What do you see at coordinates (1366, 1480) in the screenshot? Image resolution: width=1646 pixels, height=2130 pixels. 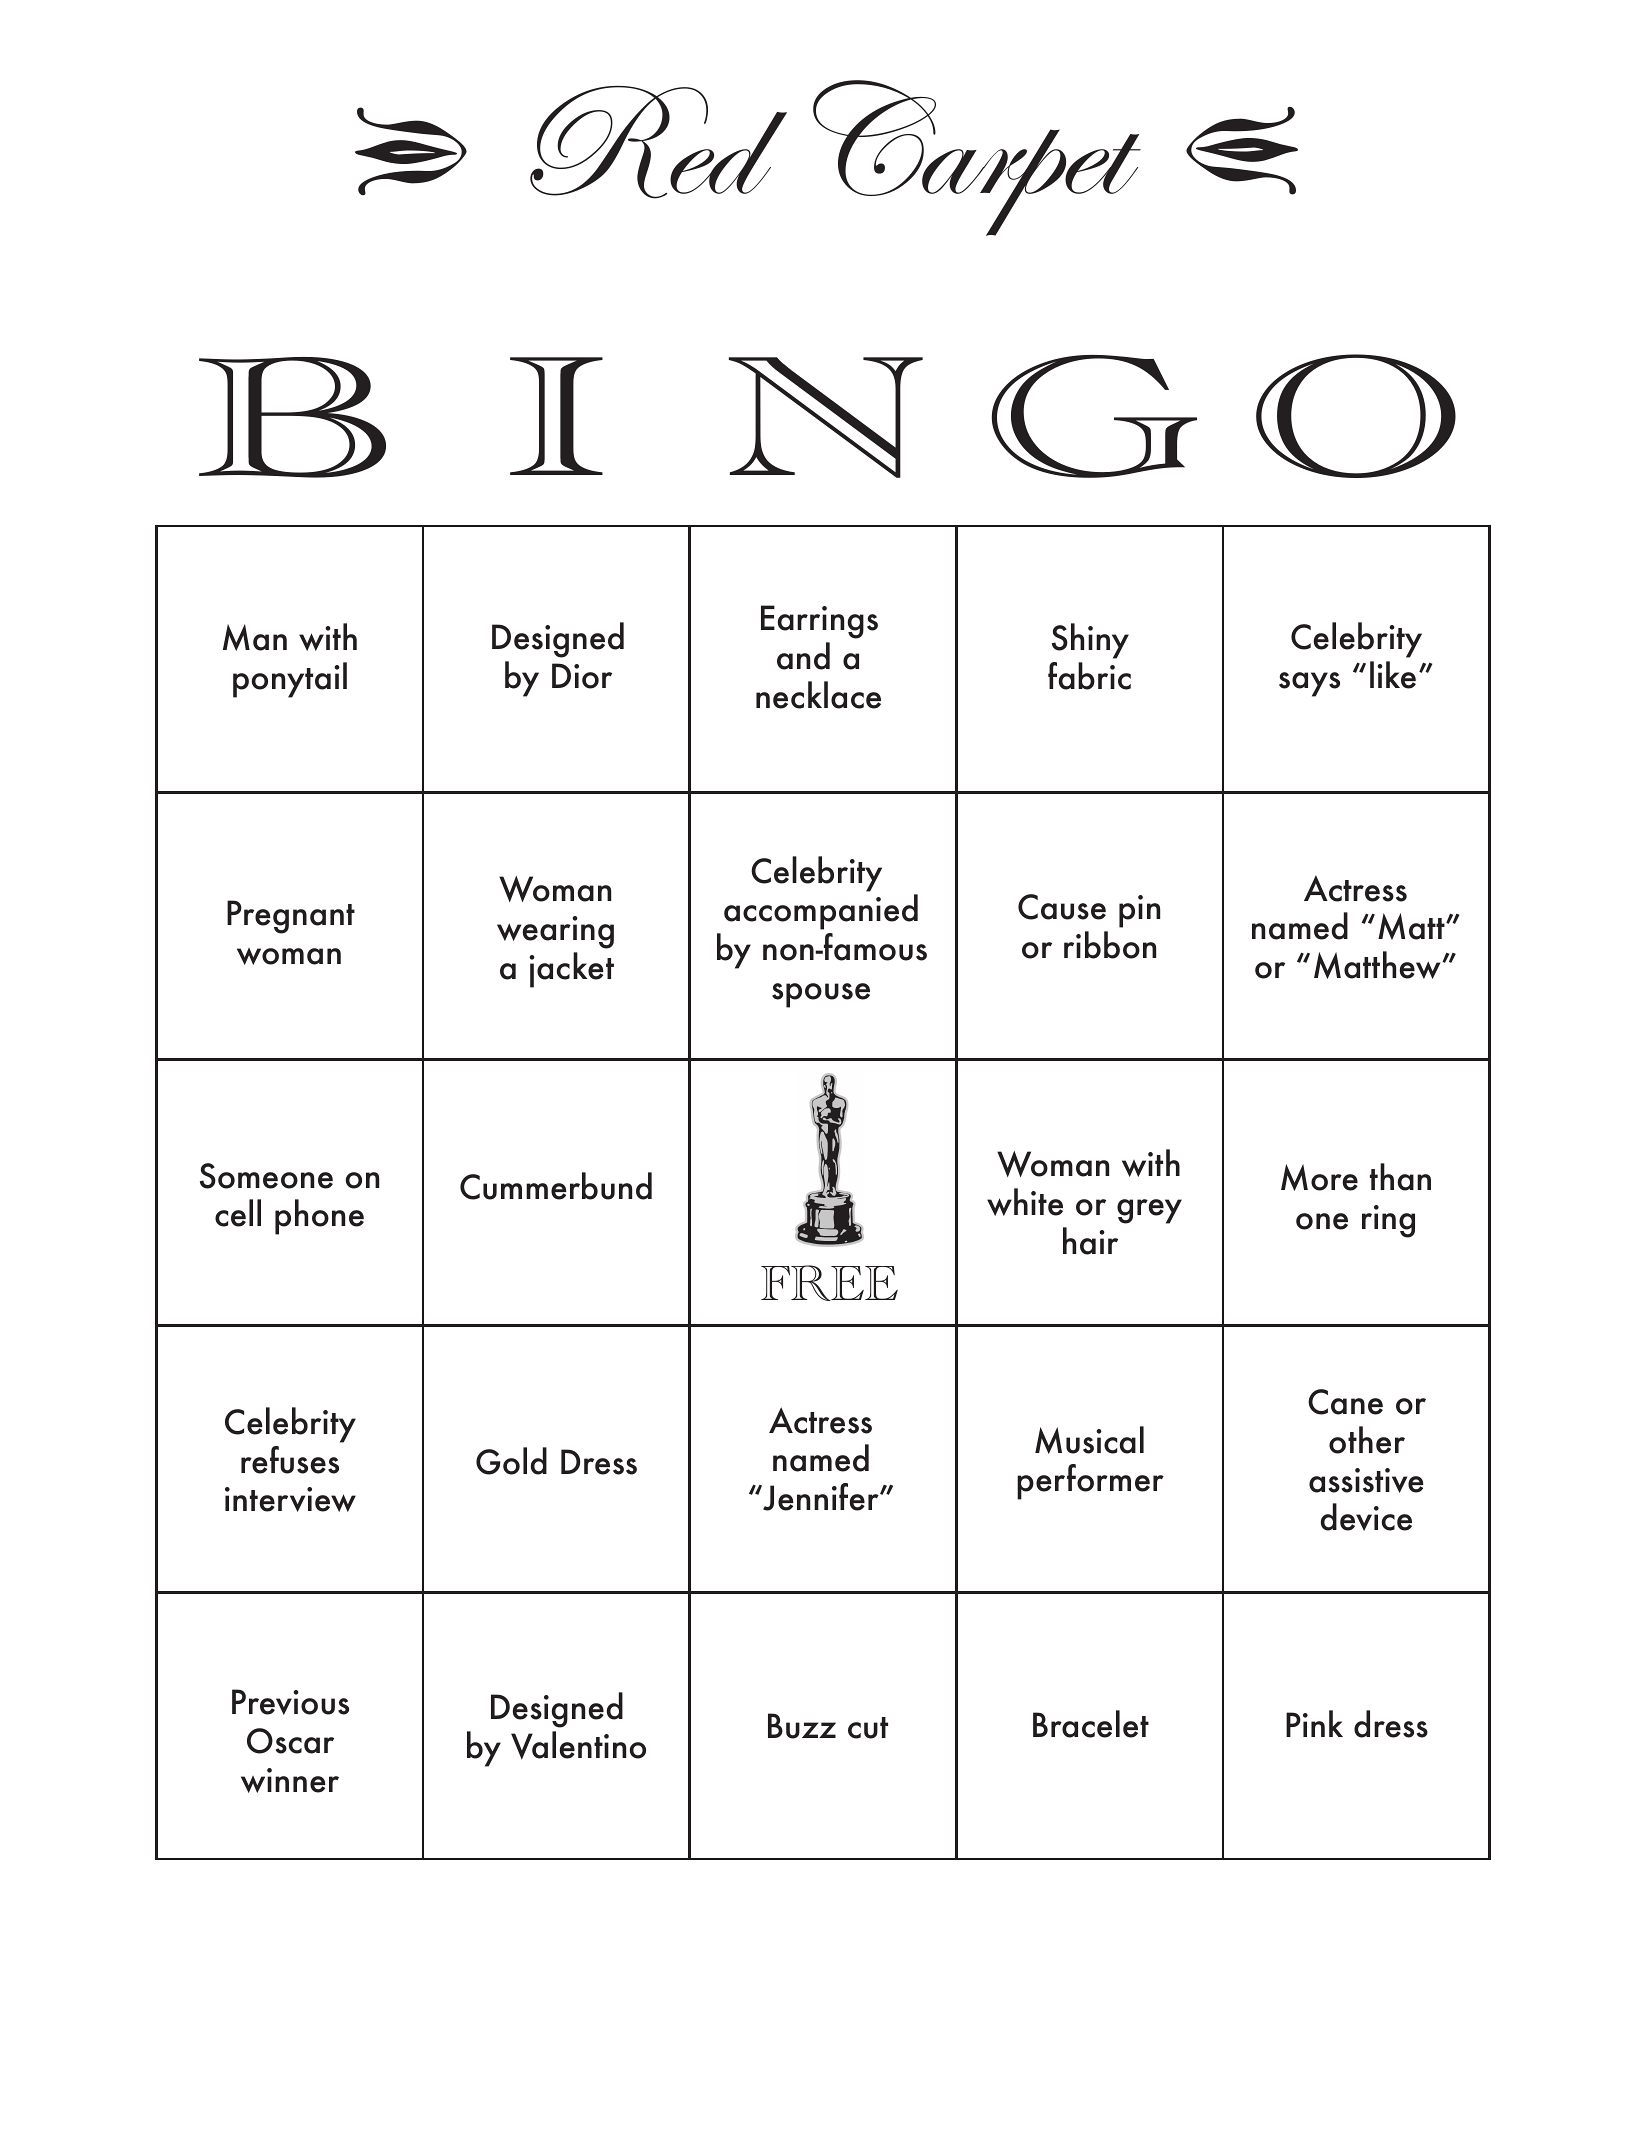 I see `assistive` at bounding box center [1366, 1480].
